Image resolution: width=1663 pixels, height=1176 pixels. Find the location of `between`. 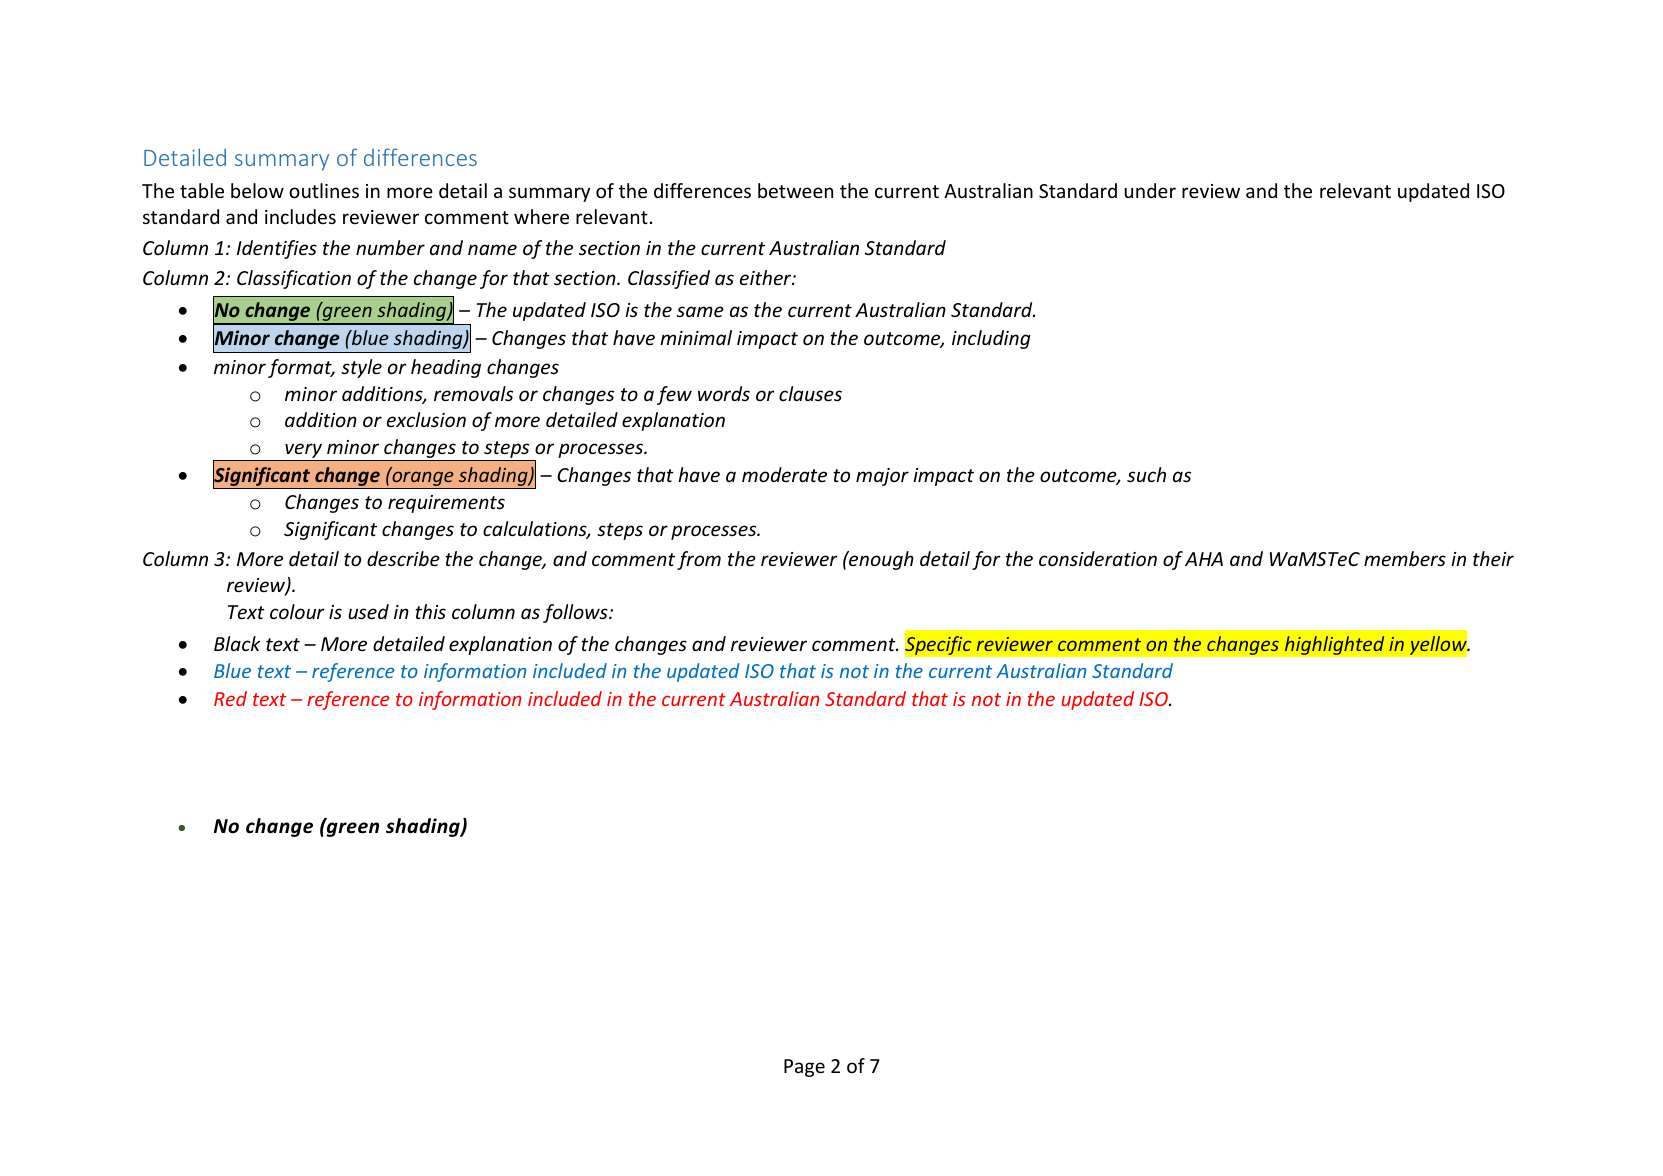

between is located at coordinates (795, 190).
